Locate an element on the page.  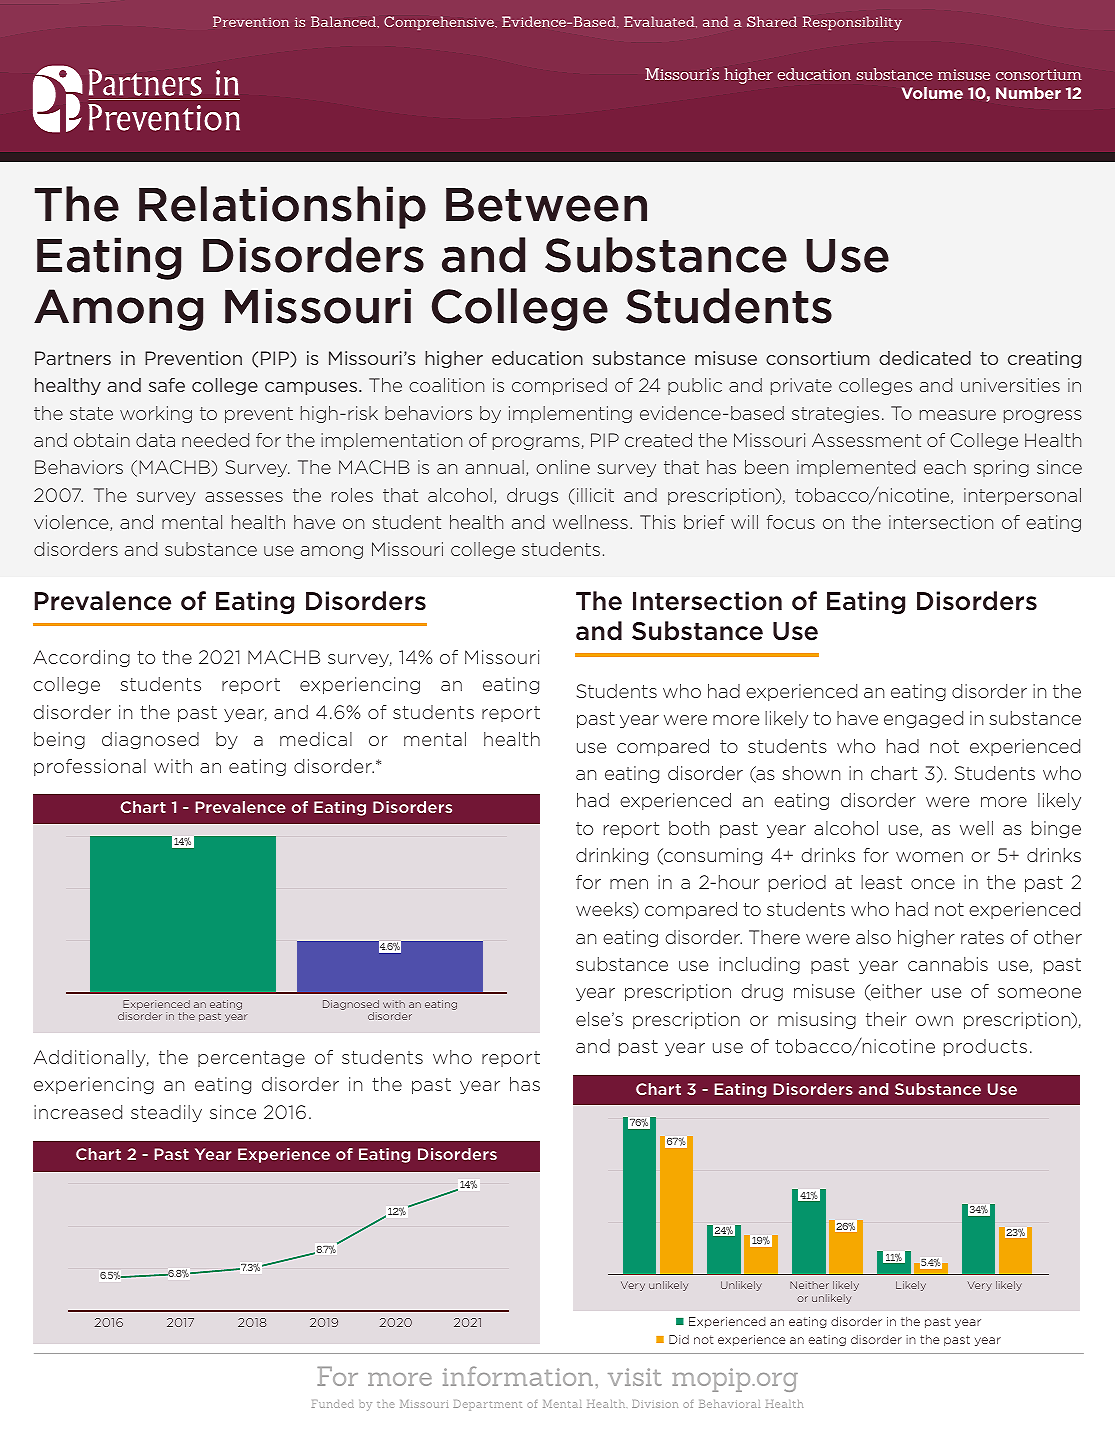
Evaluated is located at coordinates (660, 22).
